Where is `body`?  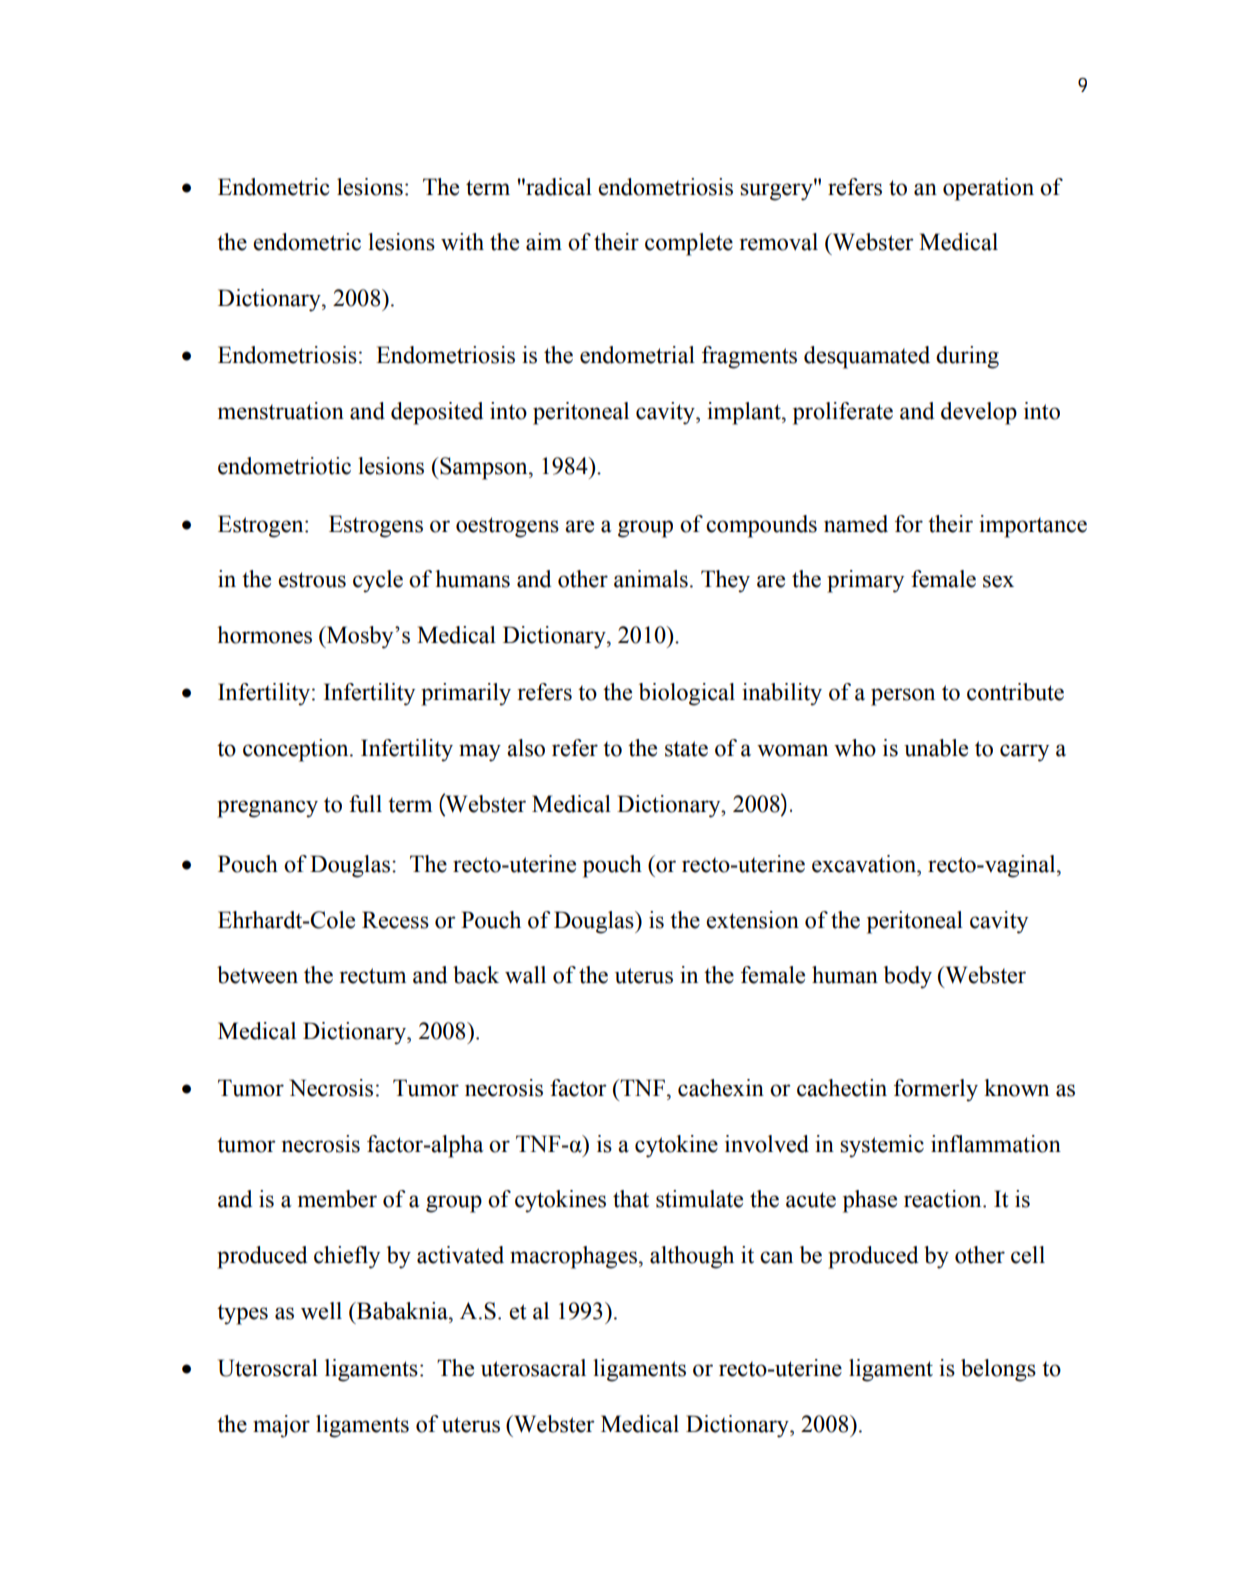
body is located at coordinates (908, 977).
